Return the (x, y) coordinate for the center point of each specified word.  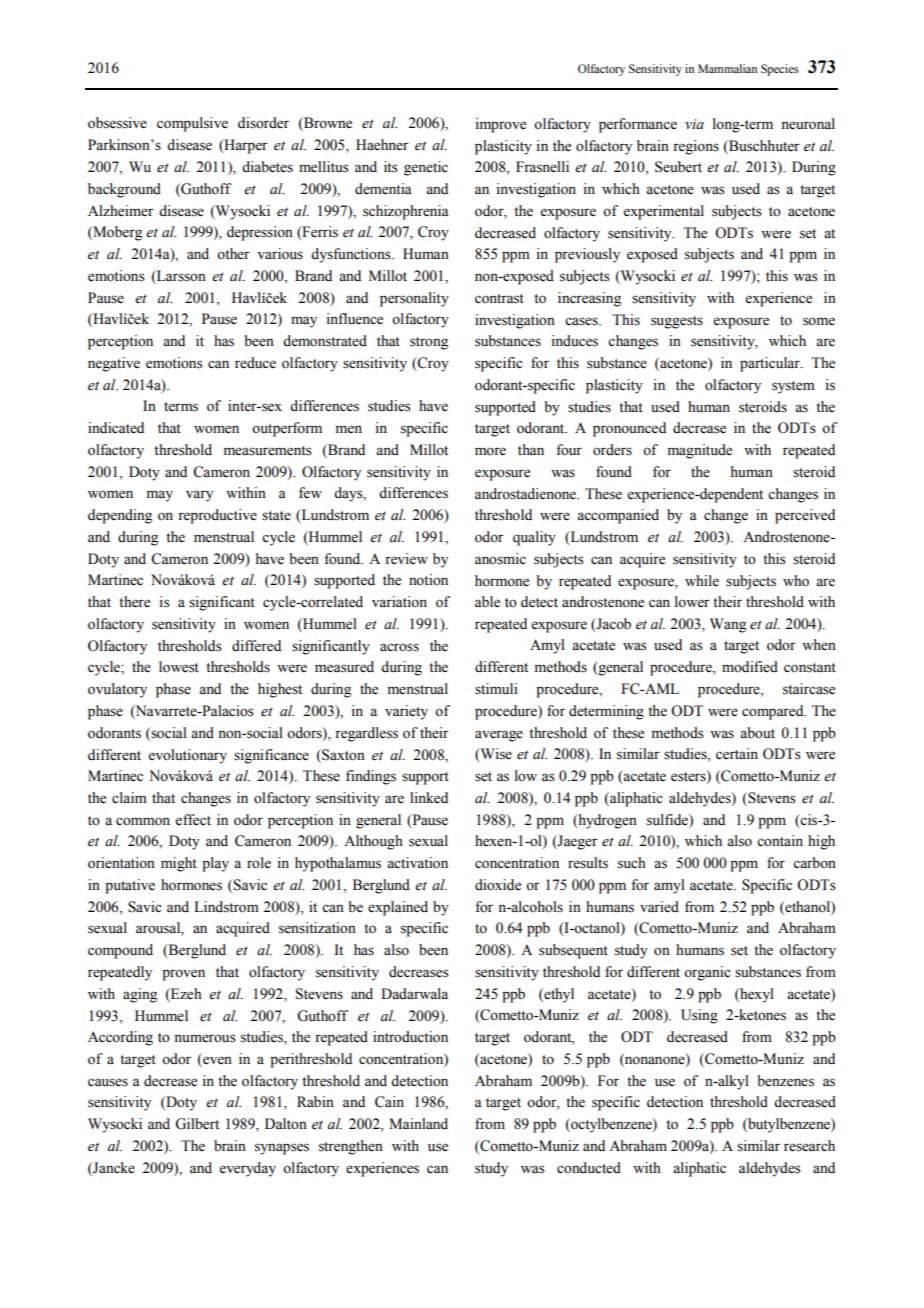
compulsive (192, 124)
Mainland (418, 1123)
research (809, 1146)
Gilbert (197, 1124)
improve (500, 125)
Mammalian (727, 68)
